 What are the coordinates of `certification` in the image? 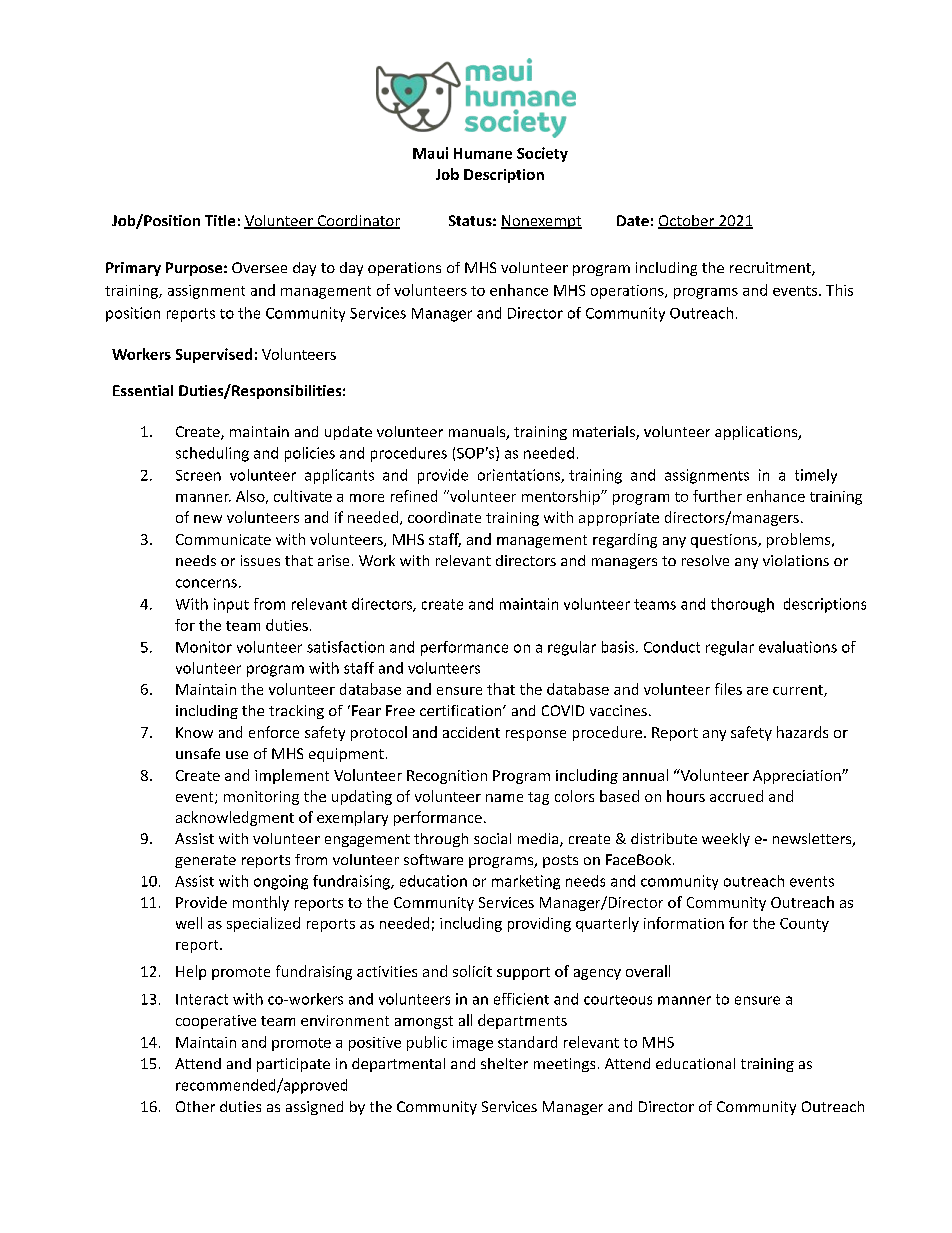 It's located at (462, 710).
